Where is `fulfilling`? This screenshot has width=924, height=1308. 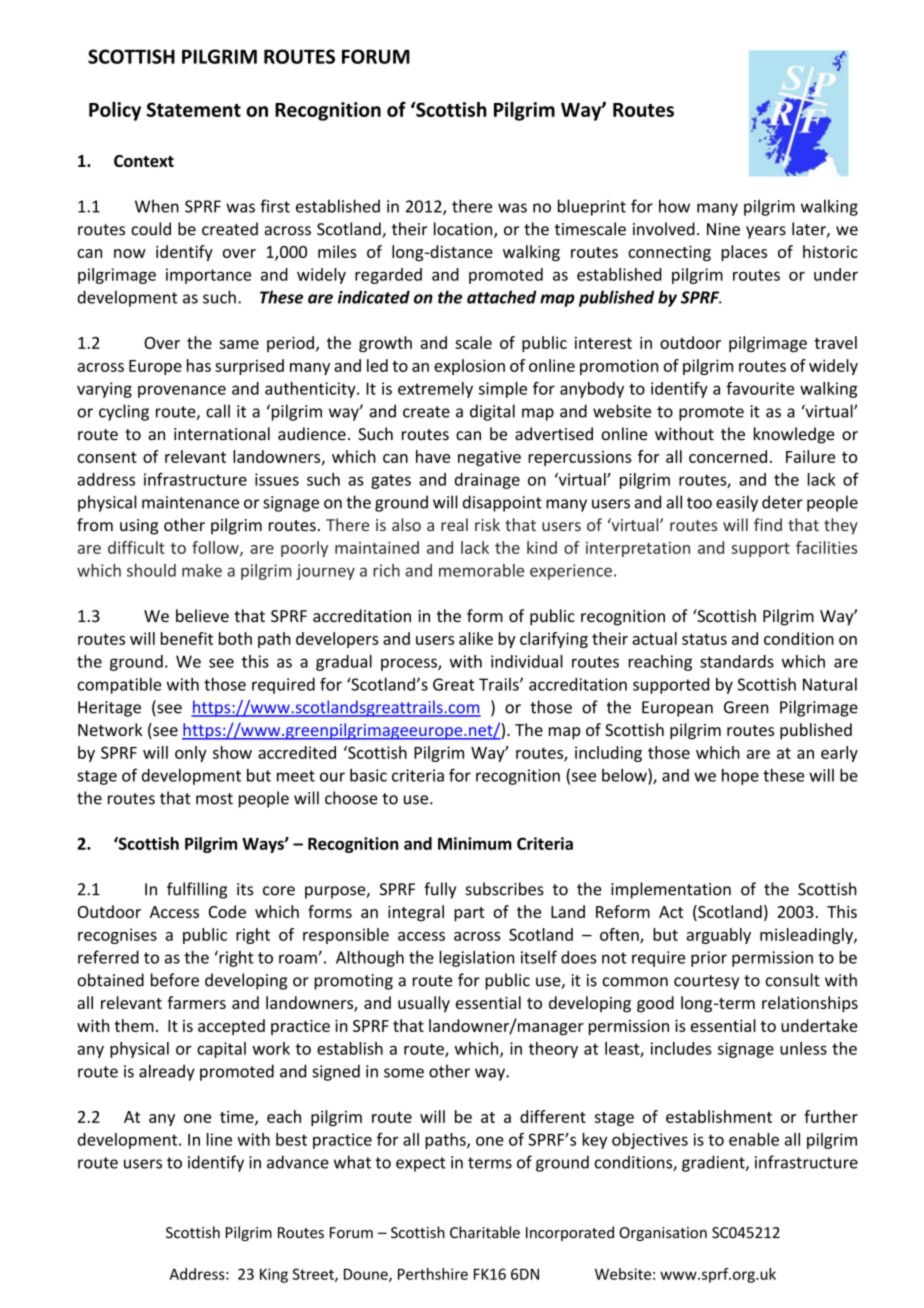
fulfilling is located at coordinates (197, 890).
